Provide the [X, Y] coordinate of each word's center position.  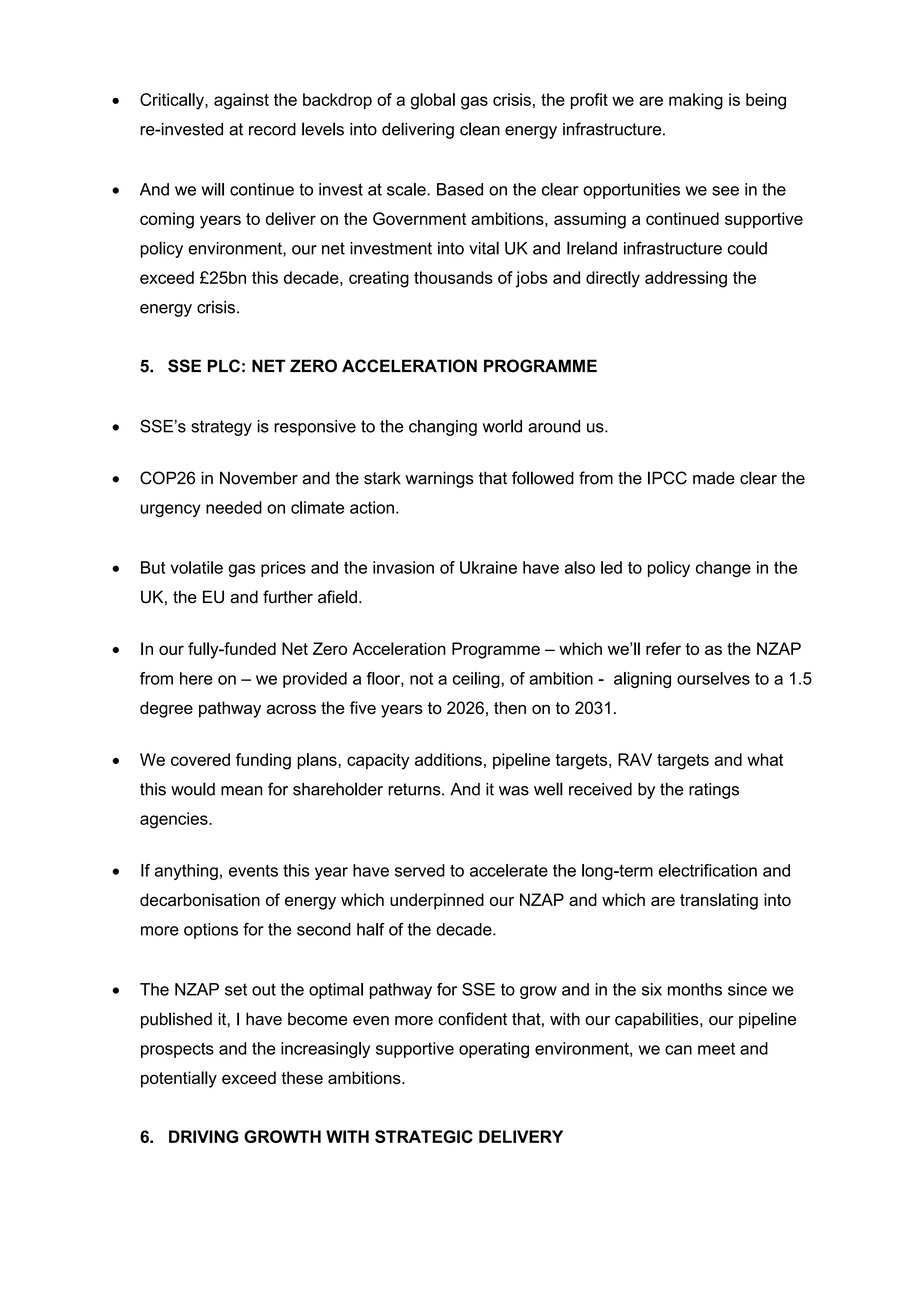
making [696, 101]
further [288, 597]
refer [663, 648]
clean [480, 129]
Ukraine [488, 567]
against [241, 101]
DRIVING [203, 1136]
